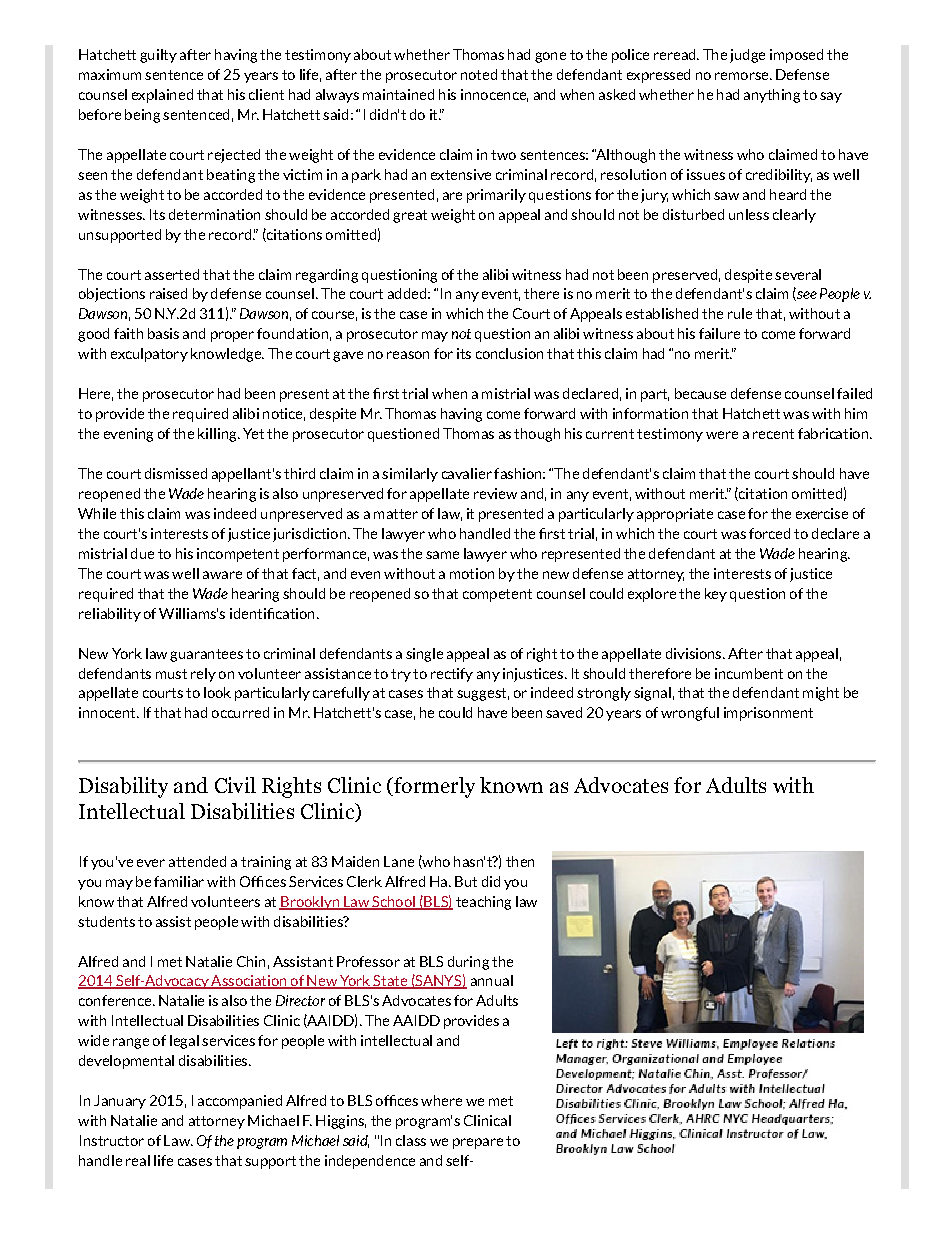  Describe the element at coordinates (479, 74) in the screenshot. I see `noted` at that location.
